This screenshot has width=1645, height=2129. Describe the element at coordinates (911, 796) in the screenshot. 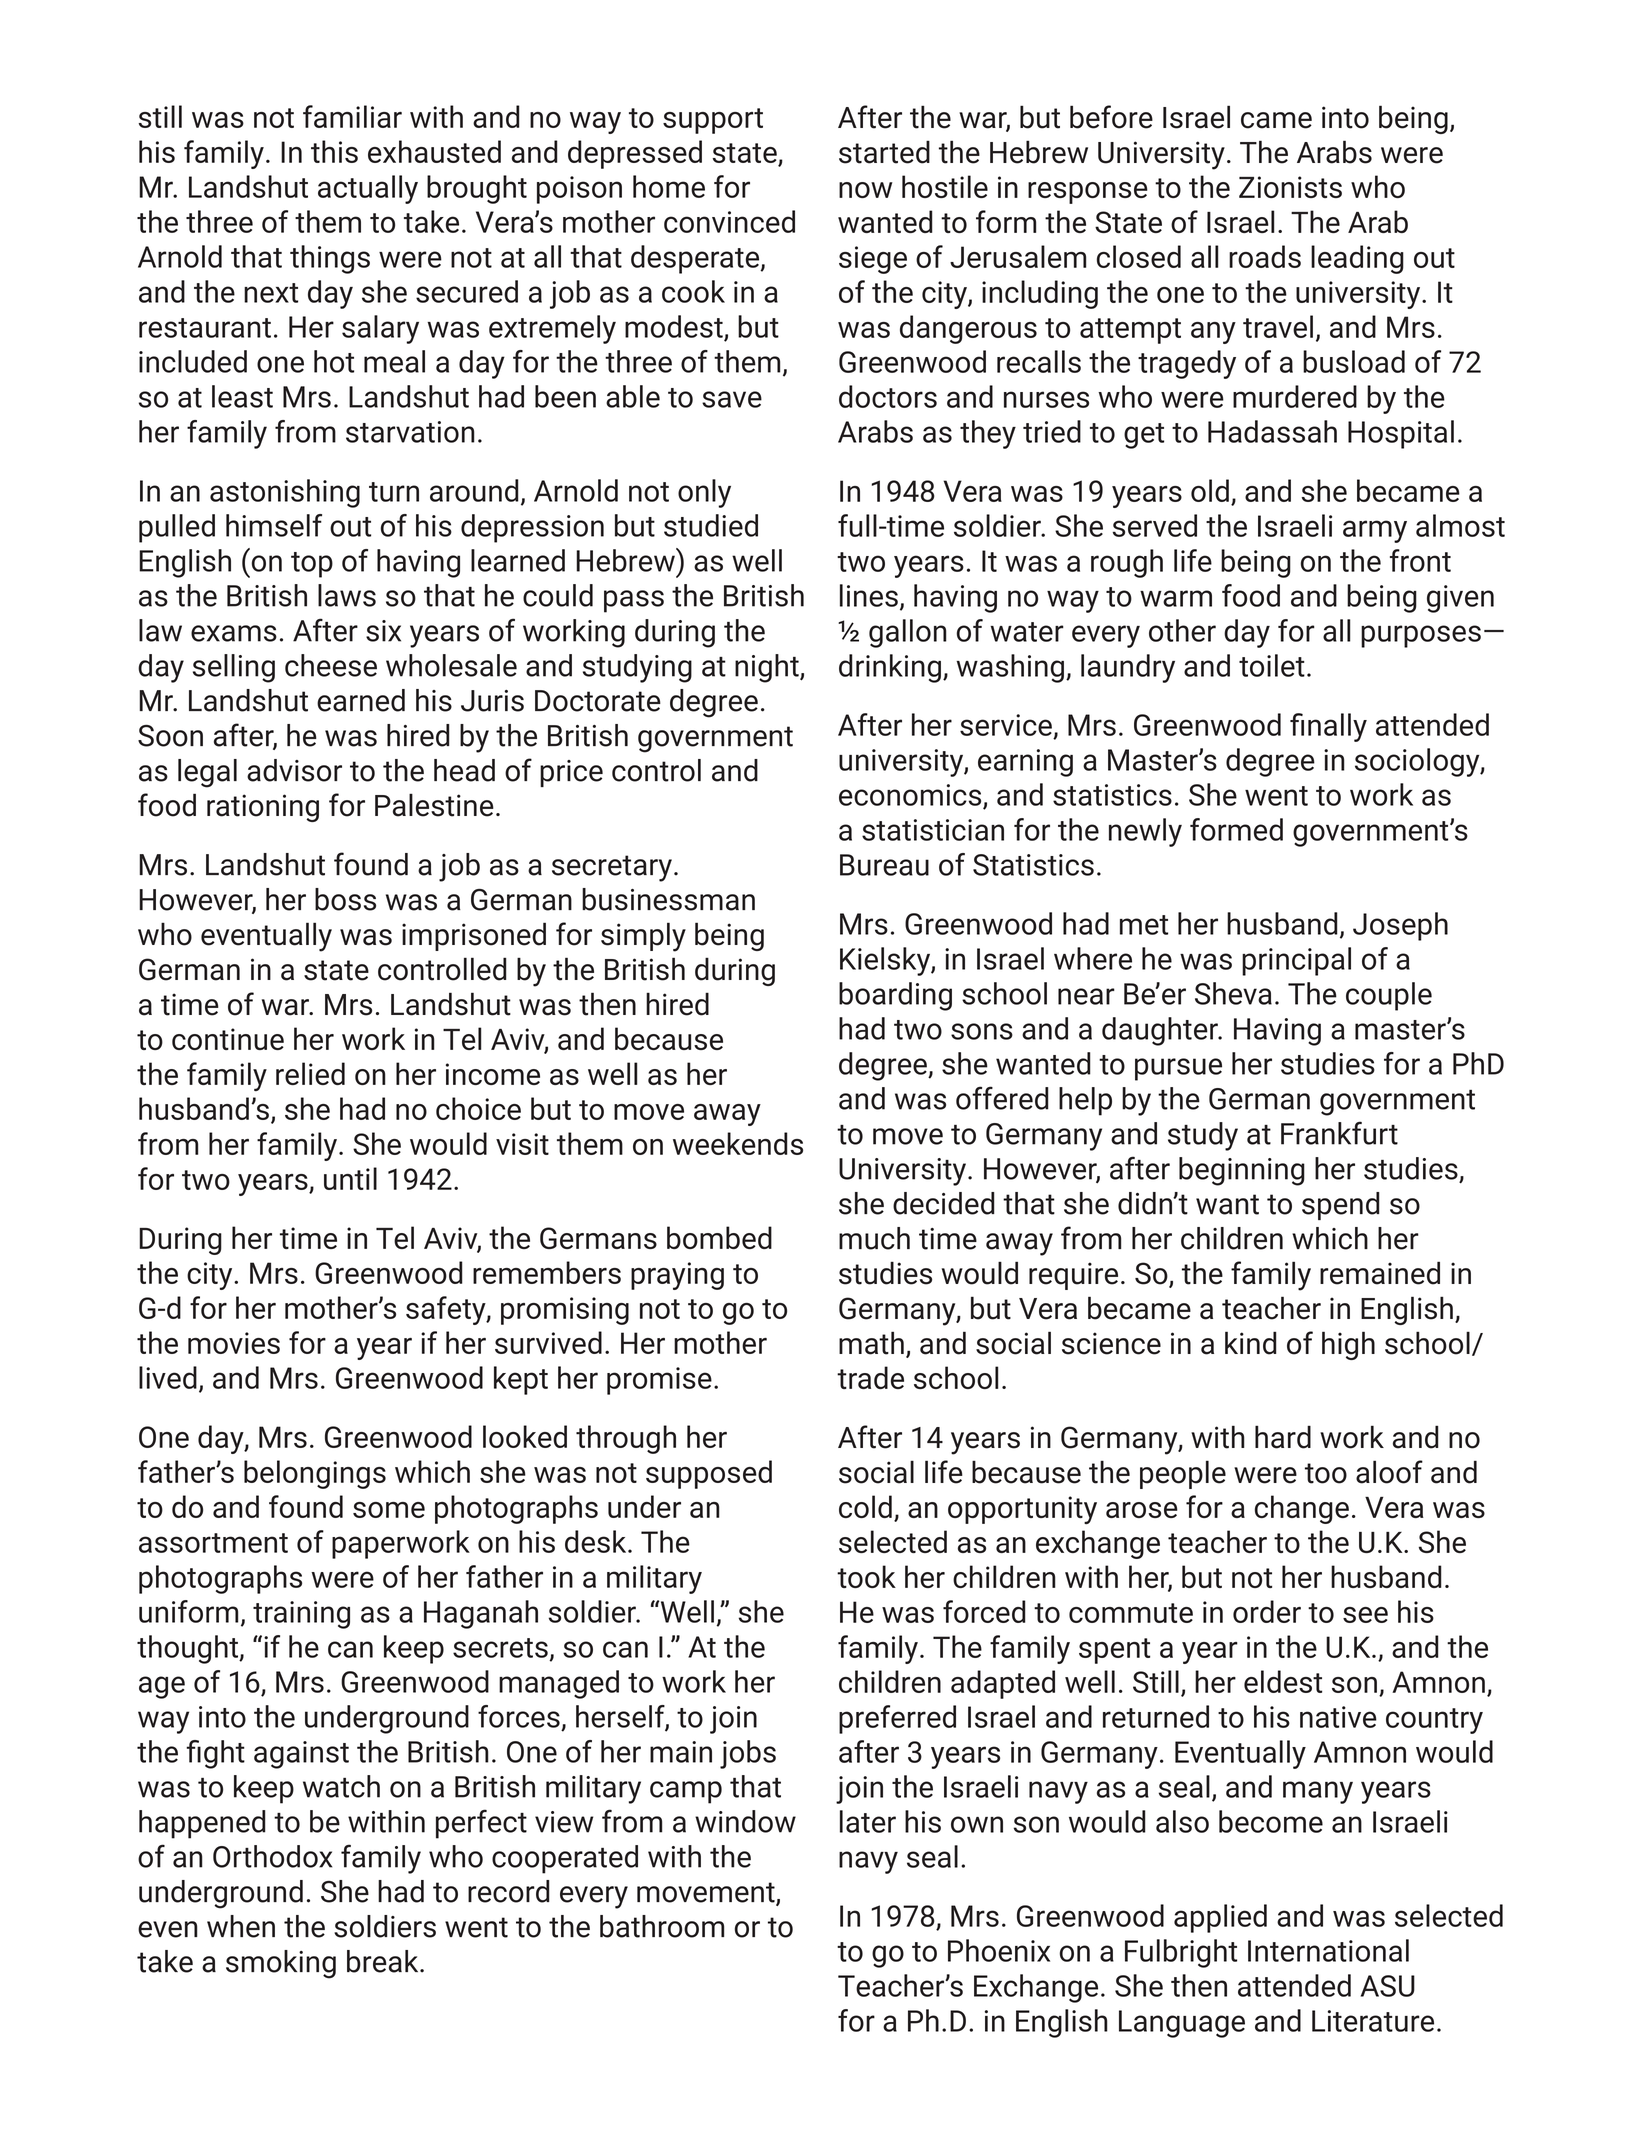

I see `economics` at that location.
